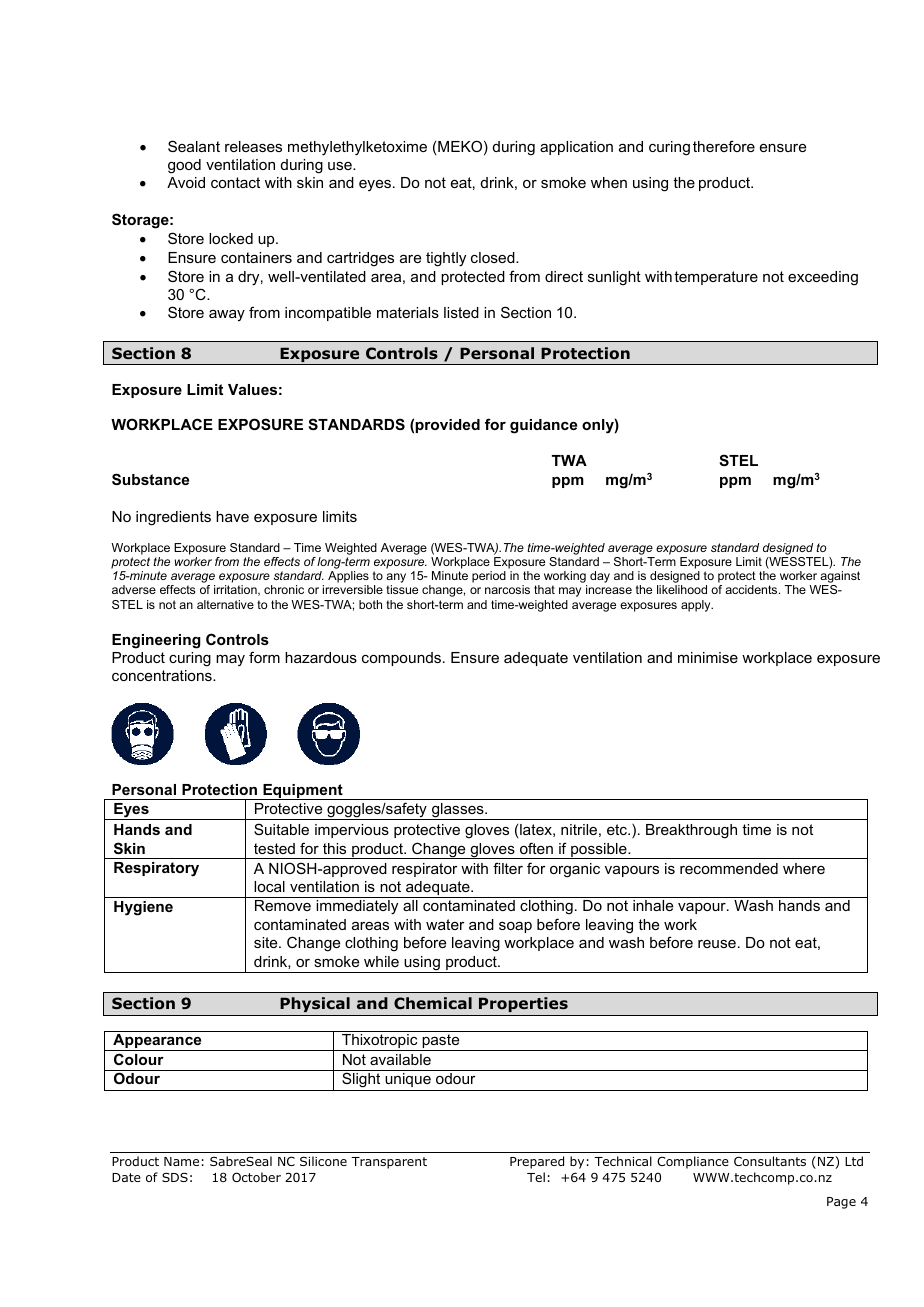 This screenshot has width=924, height=1307. I want to click on application, so click(576, 148).
